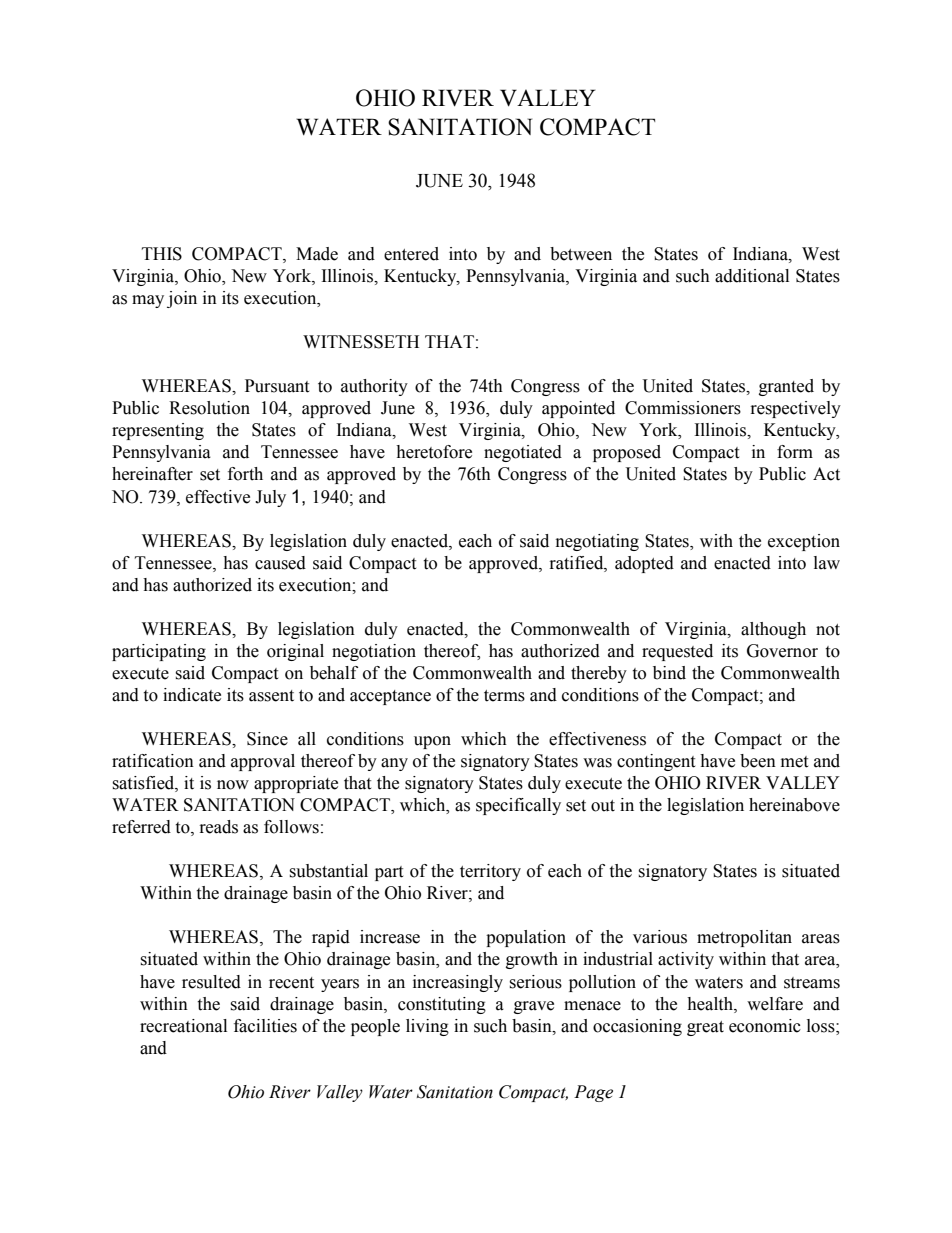  What do you see at coordinates (427, 1027) in the page?
I see `living` at bounding box center [427, 1027].
